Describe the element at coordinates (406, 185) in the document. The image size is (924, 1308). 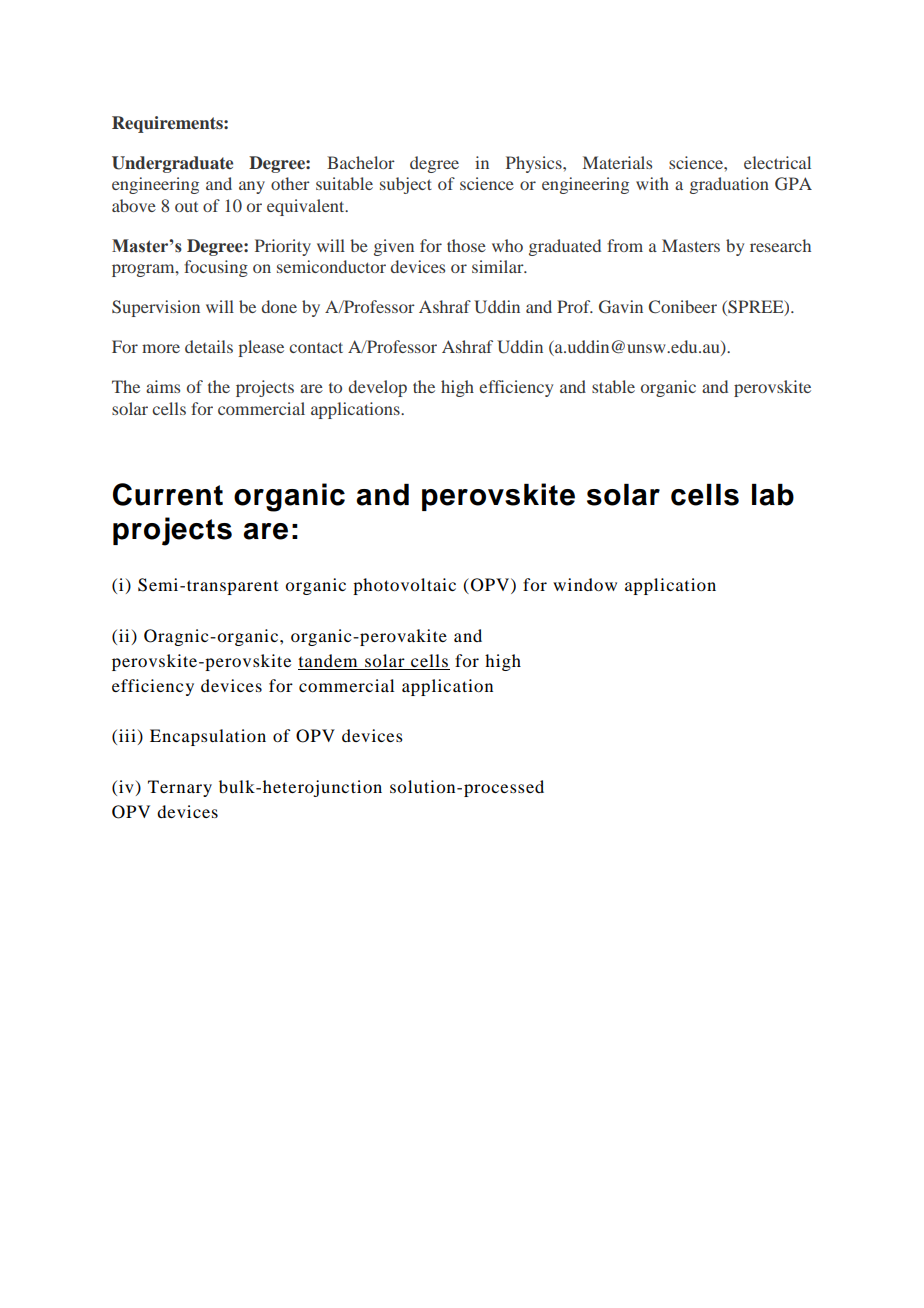
I see `subject` at that location.
